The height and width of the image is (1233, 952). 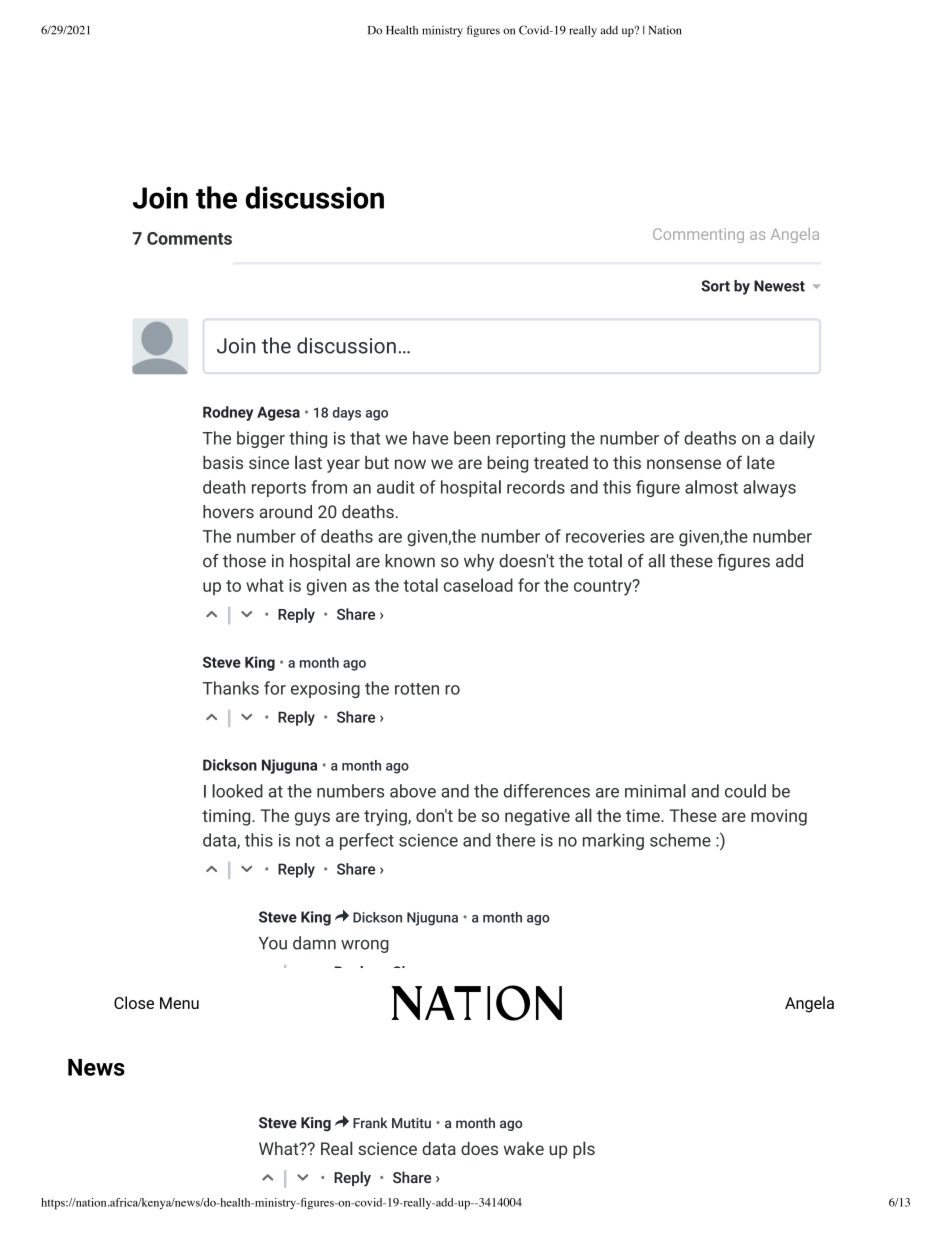 What do you see at coordinates (715, 286) in the image?
I see `Sort` at bounding box center [715, 286].
